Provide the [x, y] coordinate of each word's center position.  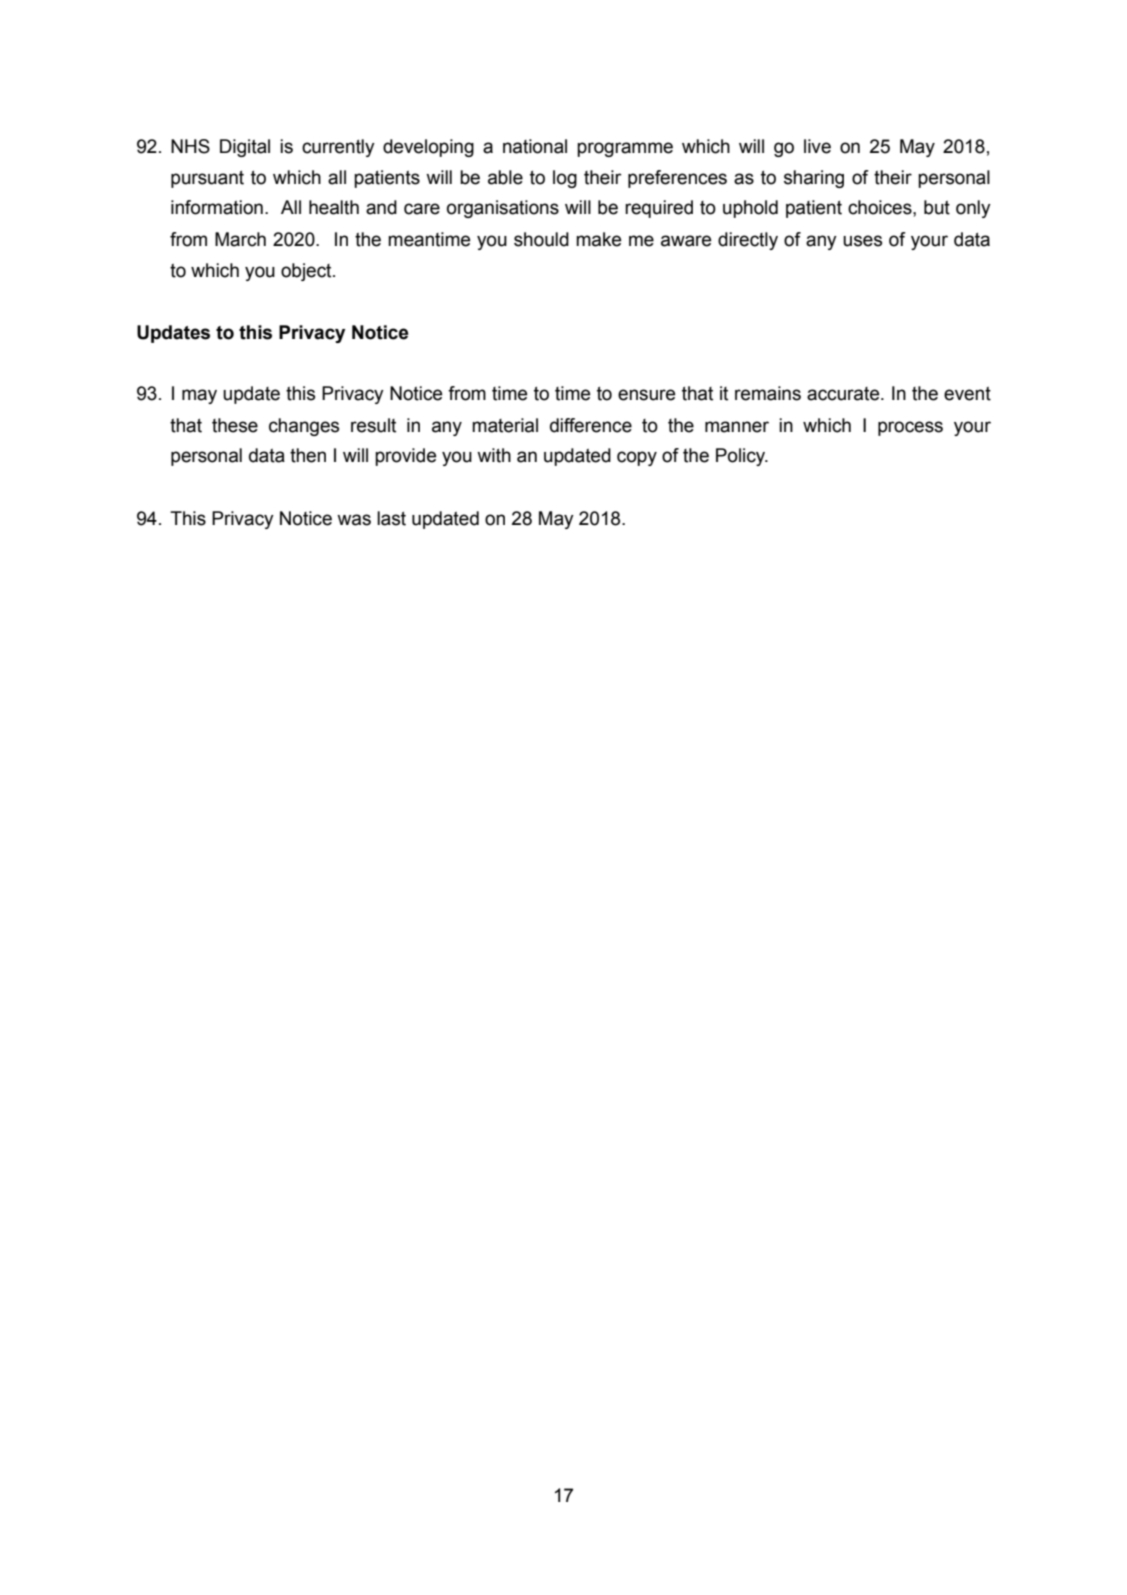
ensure [646, 395]
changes [304, 427]
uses [862, 241]
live [817, 146]
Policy [742, 457]
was [354, 520]
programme [625, 149]
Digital [245, 148]
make [598, 239]
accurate [844, 394]
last [391, 518]
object [307, 272]
